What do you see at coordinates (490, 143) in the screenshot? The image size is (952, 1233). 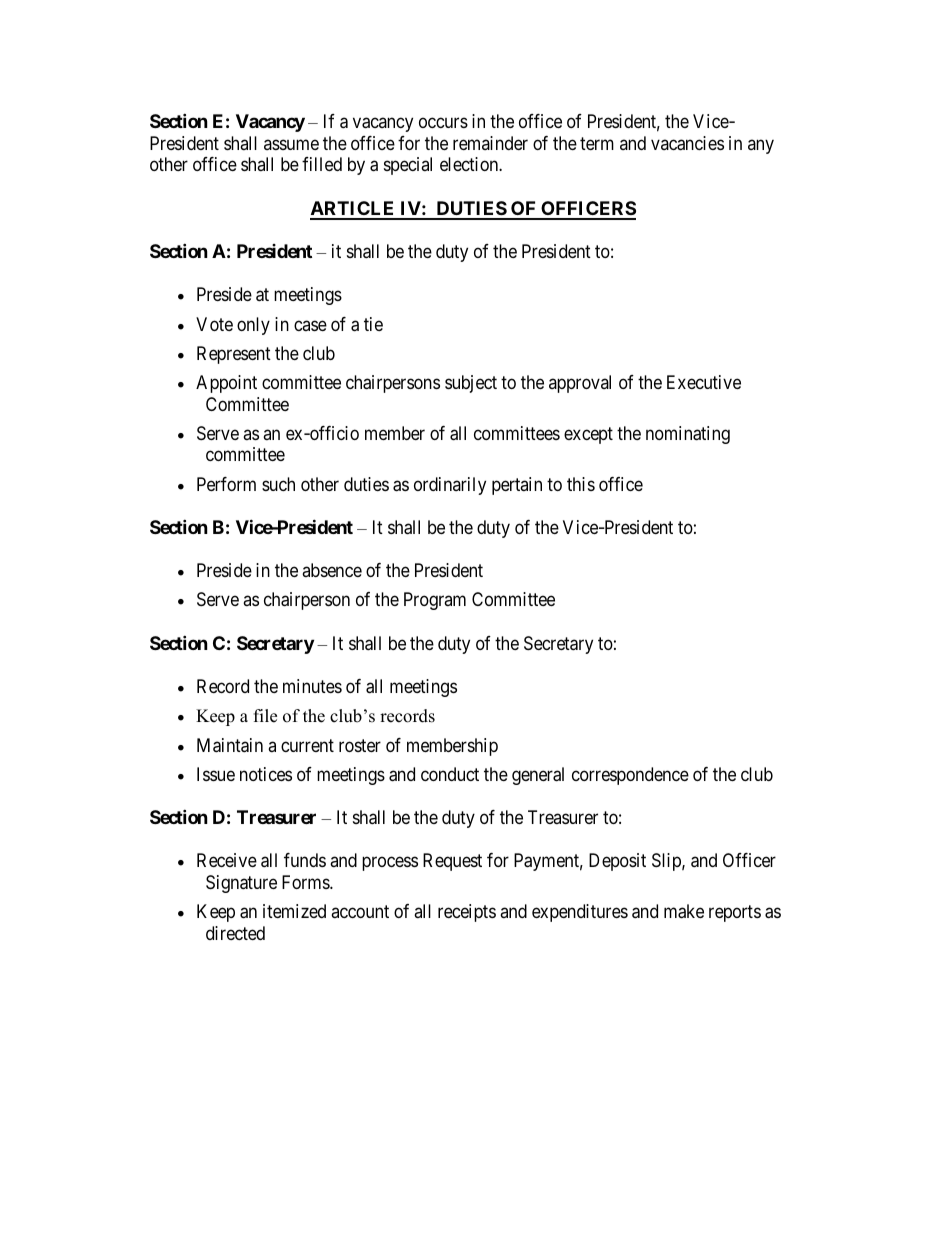 I see `remainder` at bounding box center [490, 143].
